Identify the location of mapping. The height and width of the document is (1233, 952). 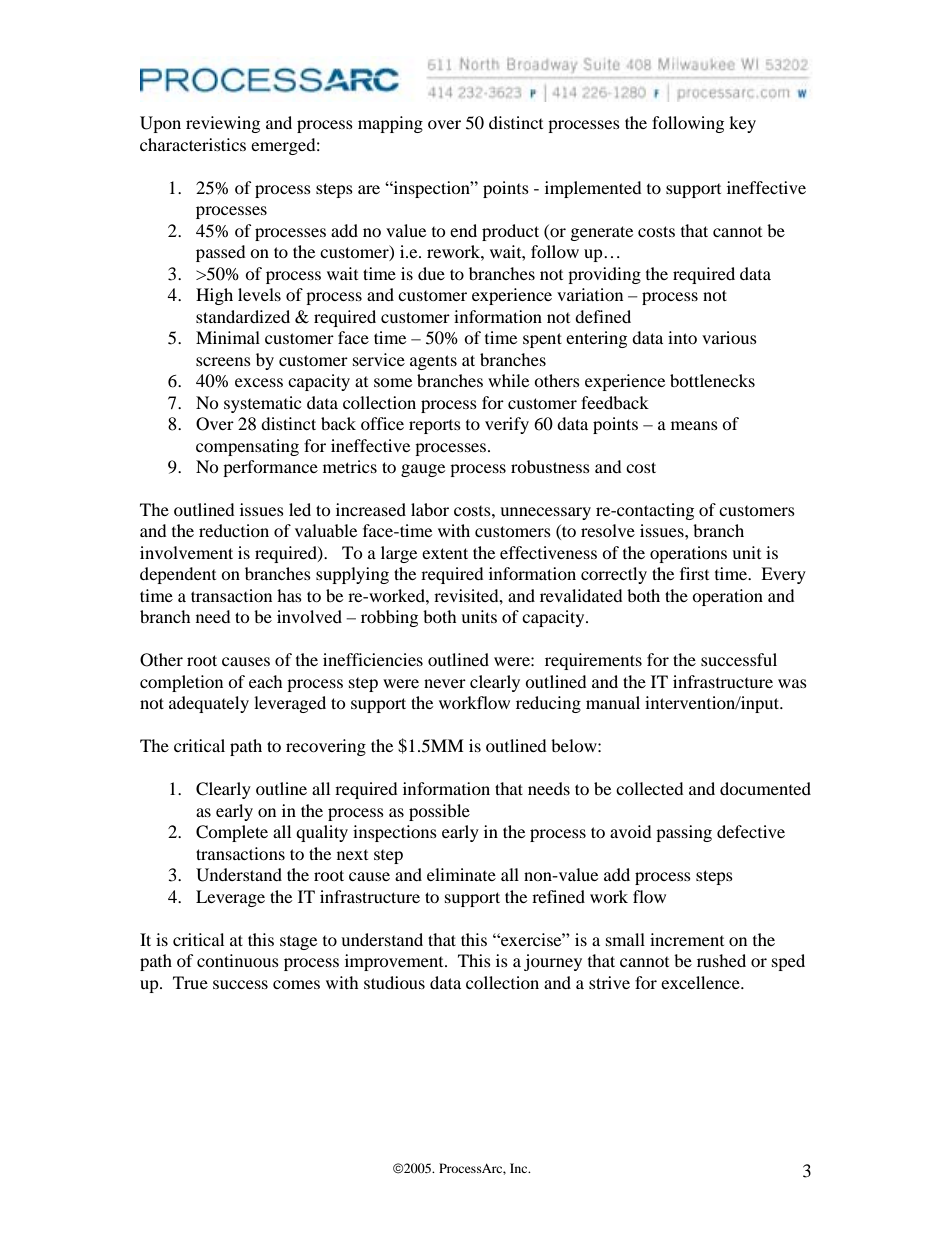
(390, 124).
